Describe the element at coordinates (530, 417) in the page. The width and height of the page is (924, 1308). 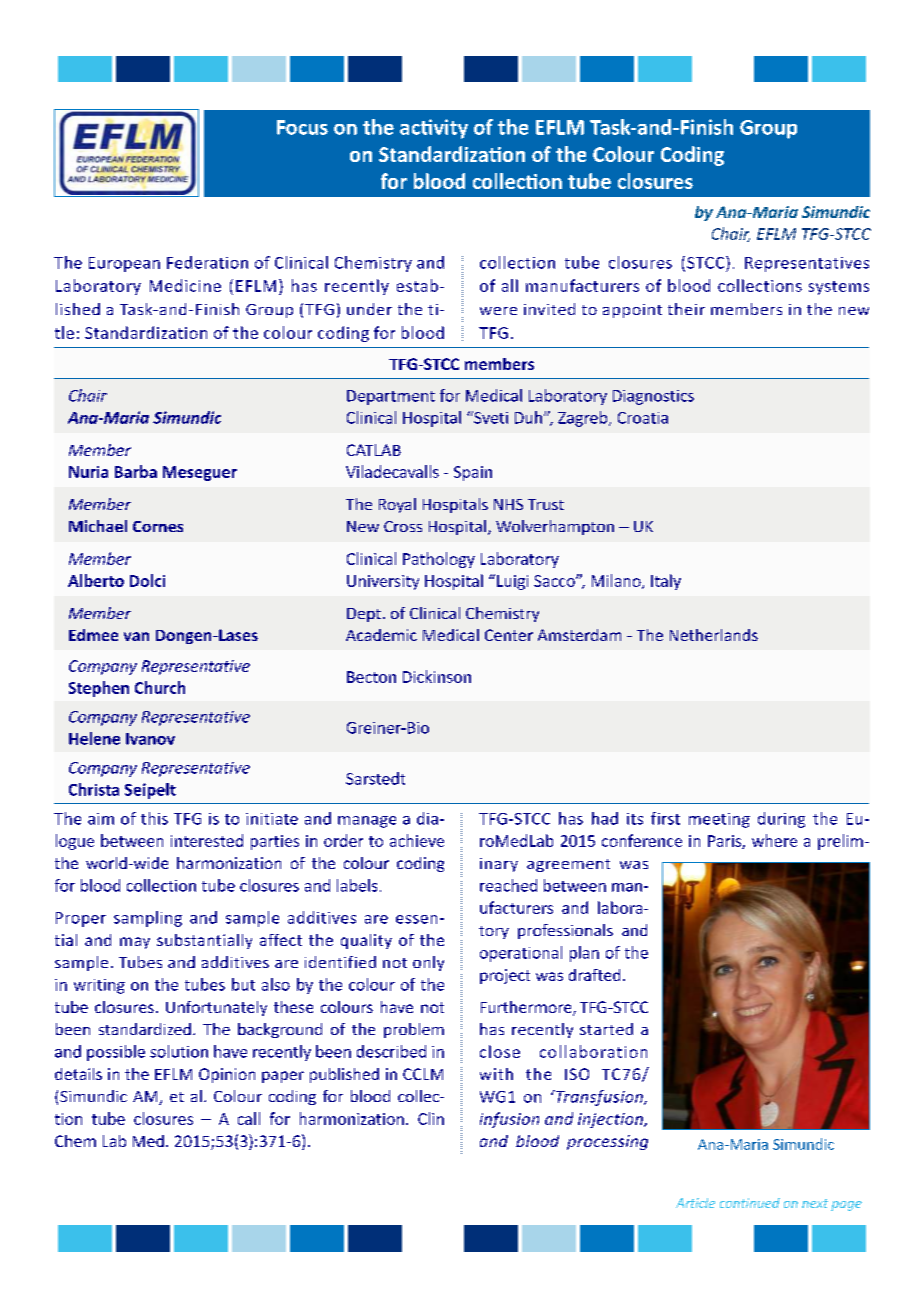
I see `Duh` at that location.
